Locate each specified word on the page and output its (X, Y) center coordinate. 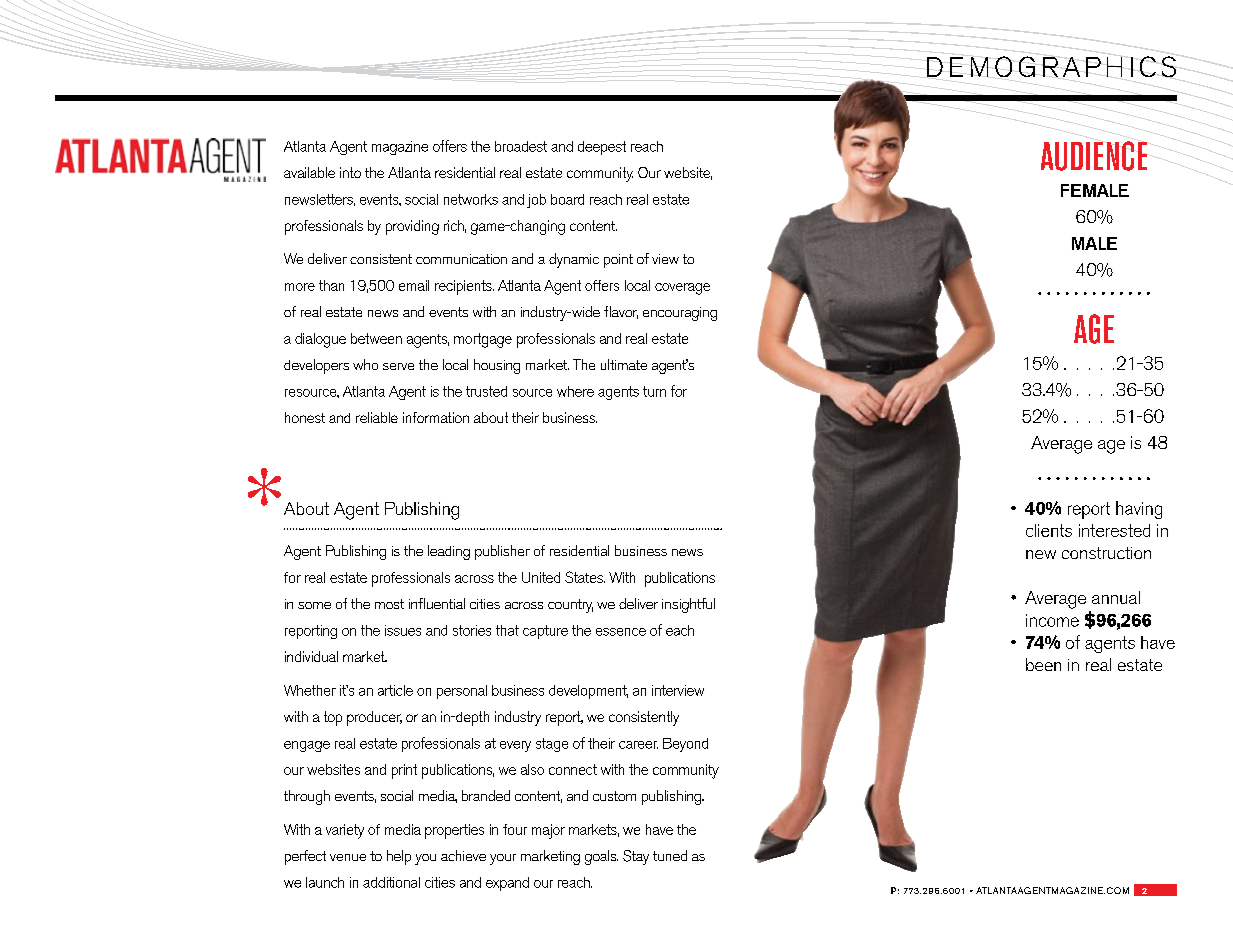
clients (1049, 530)
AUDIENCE (1094, 156)
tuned (670, 855)
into (350, 172)
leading (449, 552)
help (399, 857)
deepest (602, 148)
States (585, 577)
